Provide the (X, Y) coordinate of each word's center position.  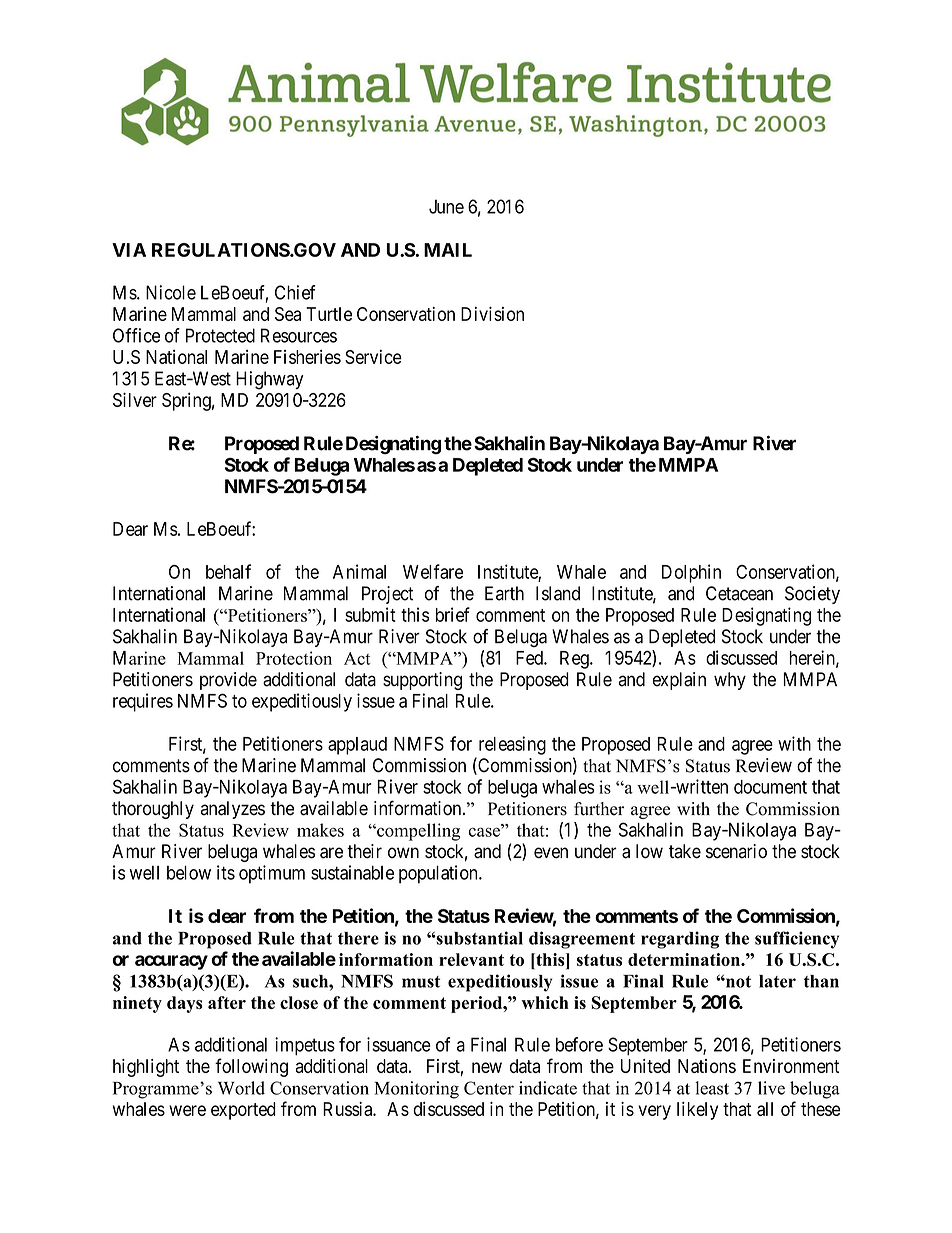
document (770, 787)
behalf (228, 571)
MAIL (448, 250)
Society (812, 595)
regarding (680, 940)
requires (143, 702)
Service (373, 356)
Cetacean (739, 593)
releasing (512, 745)
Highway (270, 380)
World (241, 1088)
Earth (504, 593)
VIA (129, 250)
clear (227, 916)
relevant (471, 959)
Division (492, 314)
